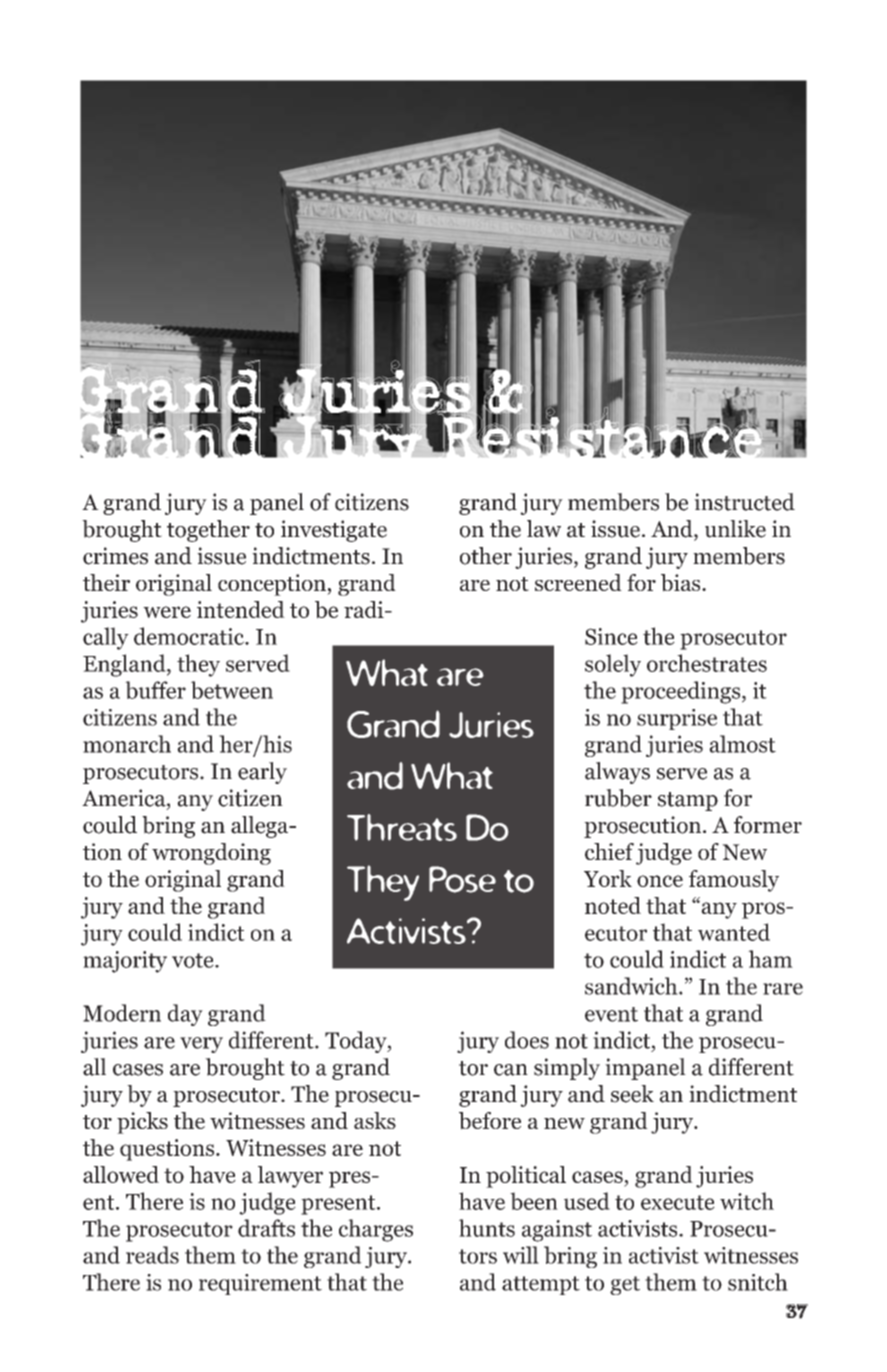  What do you see at coordinates (402, 827) in the page?
I see `Threats` at bounding box center [402, 827].
